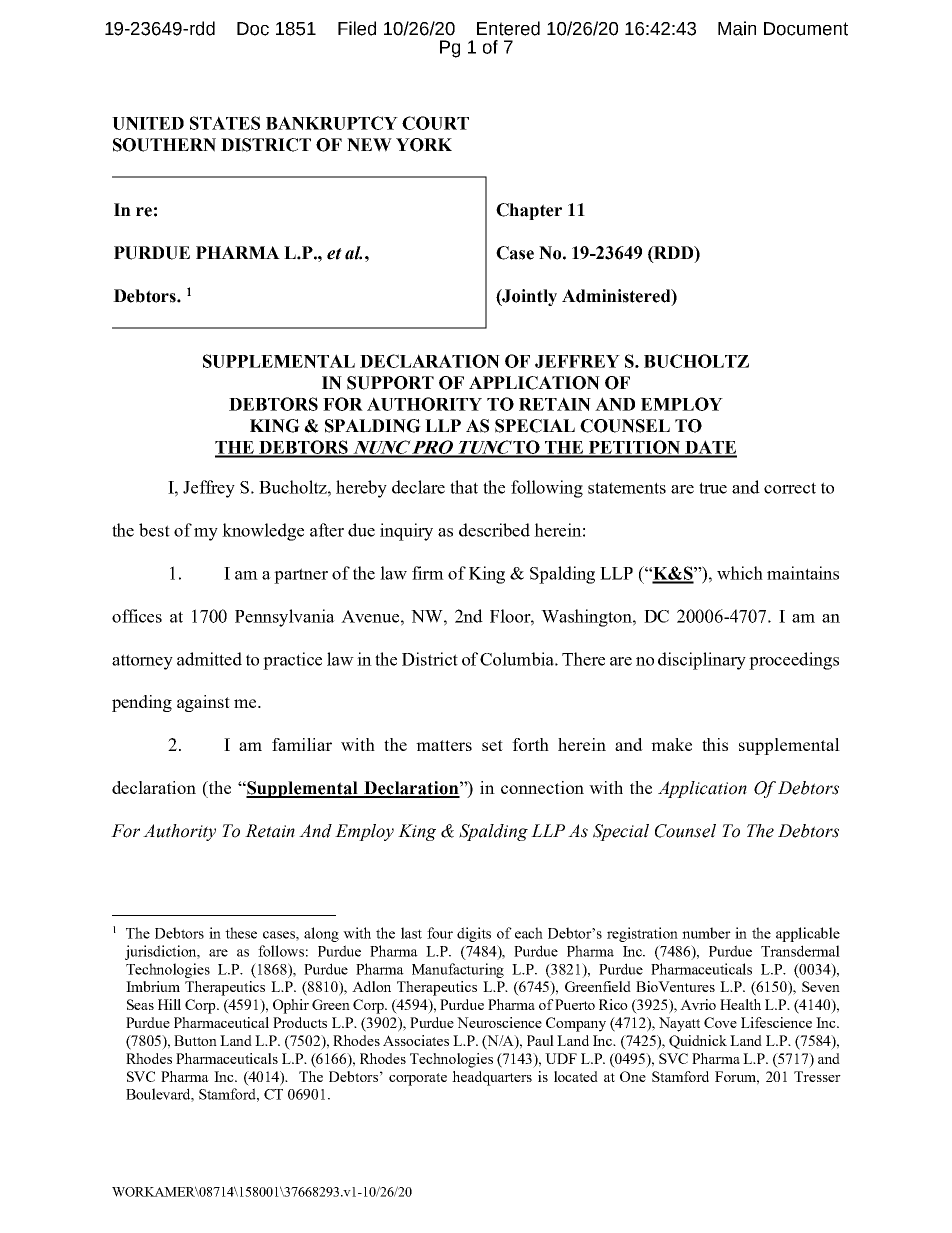 The width and height of the document is (952, 1233). Describe the element at coordinates (209, 659) in the document. I see `admitted` at that location.
